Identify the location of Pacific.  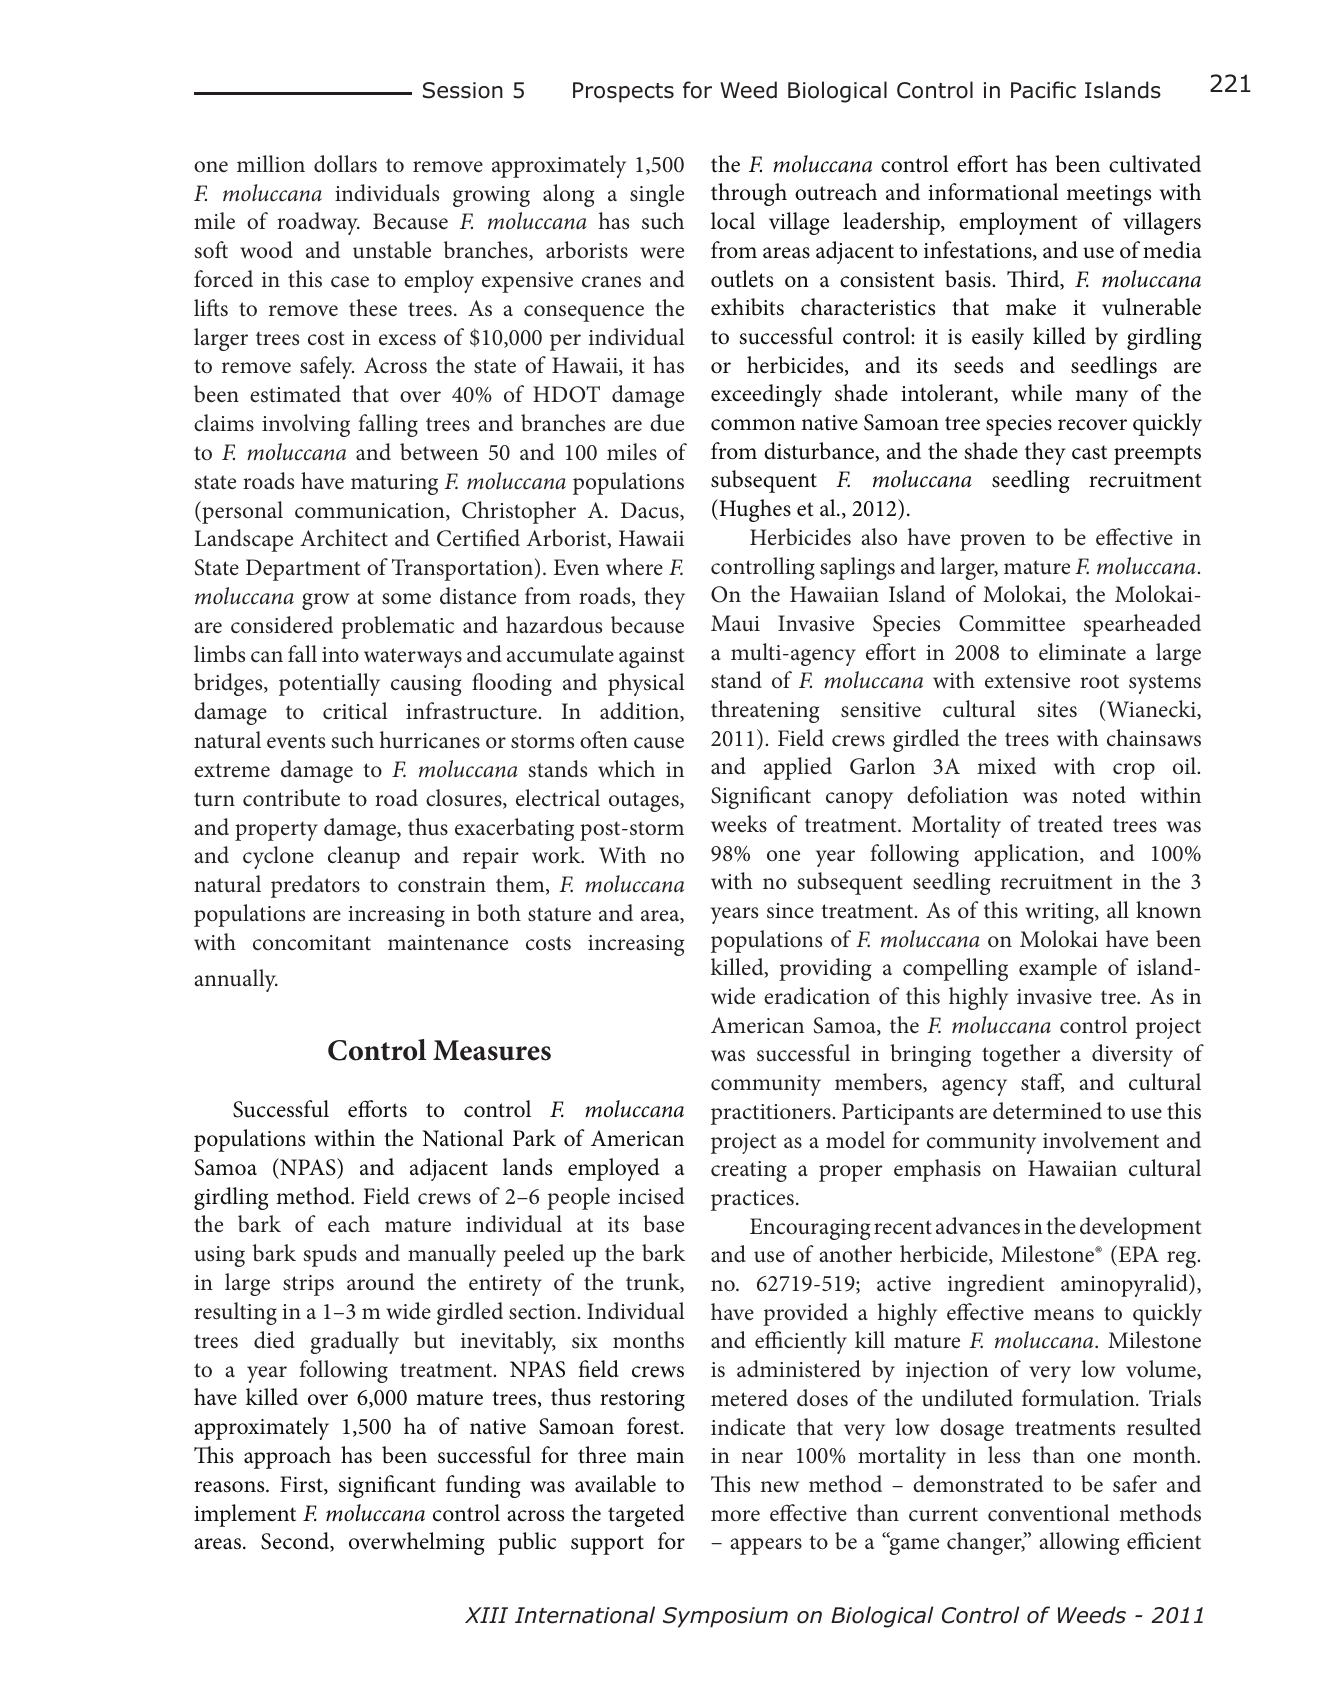
(1043, 90).
